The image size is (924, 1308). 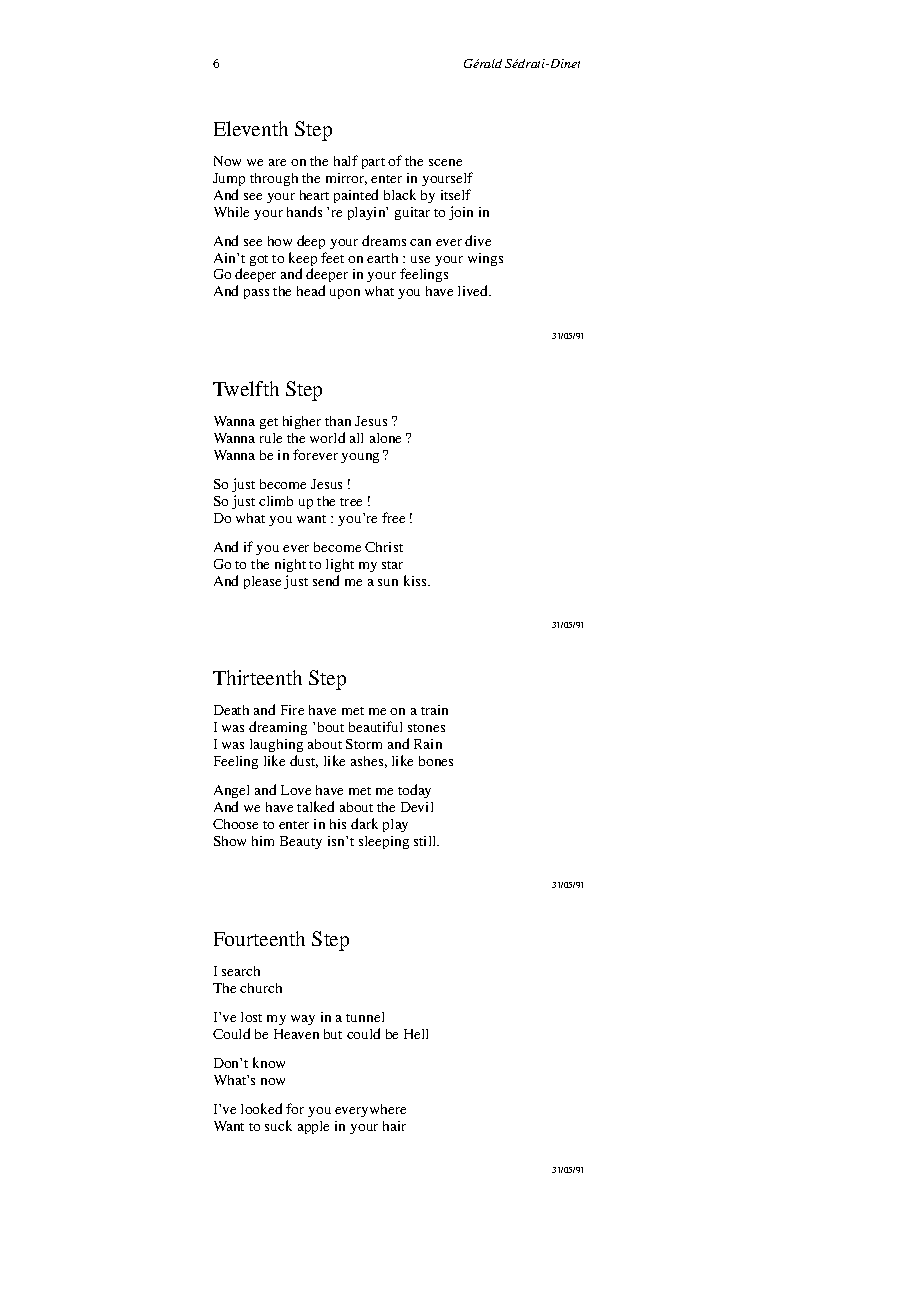 What do you see at coordinates (251, 128) in the image?
I see `Eleventh` at bounding box center [251, 128].
